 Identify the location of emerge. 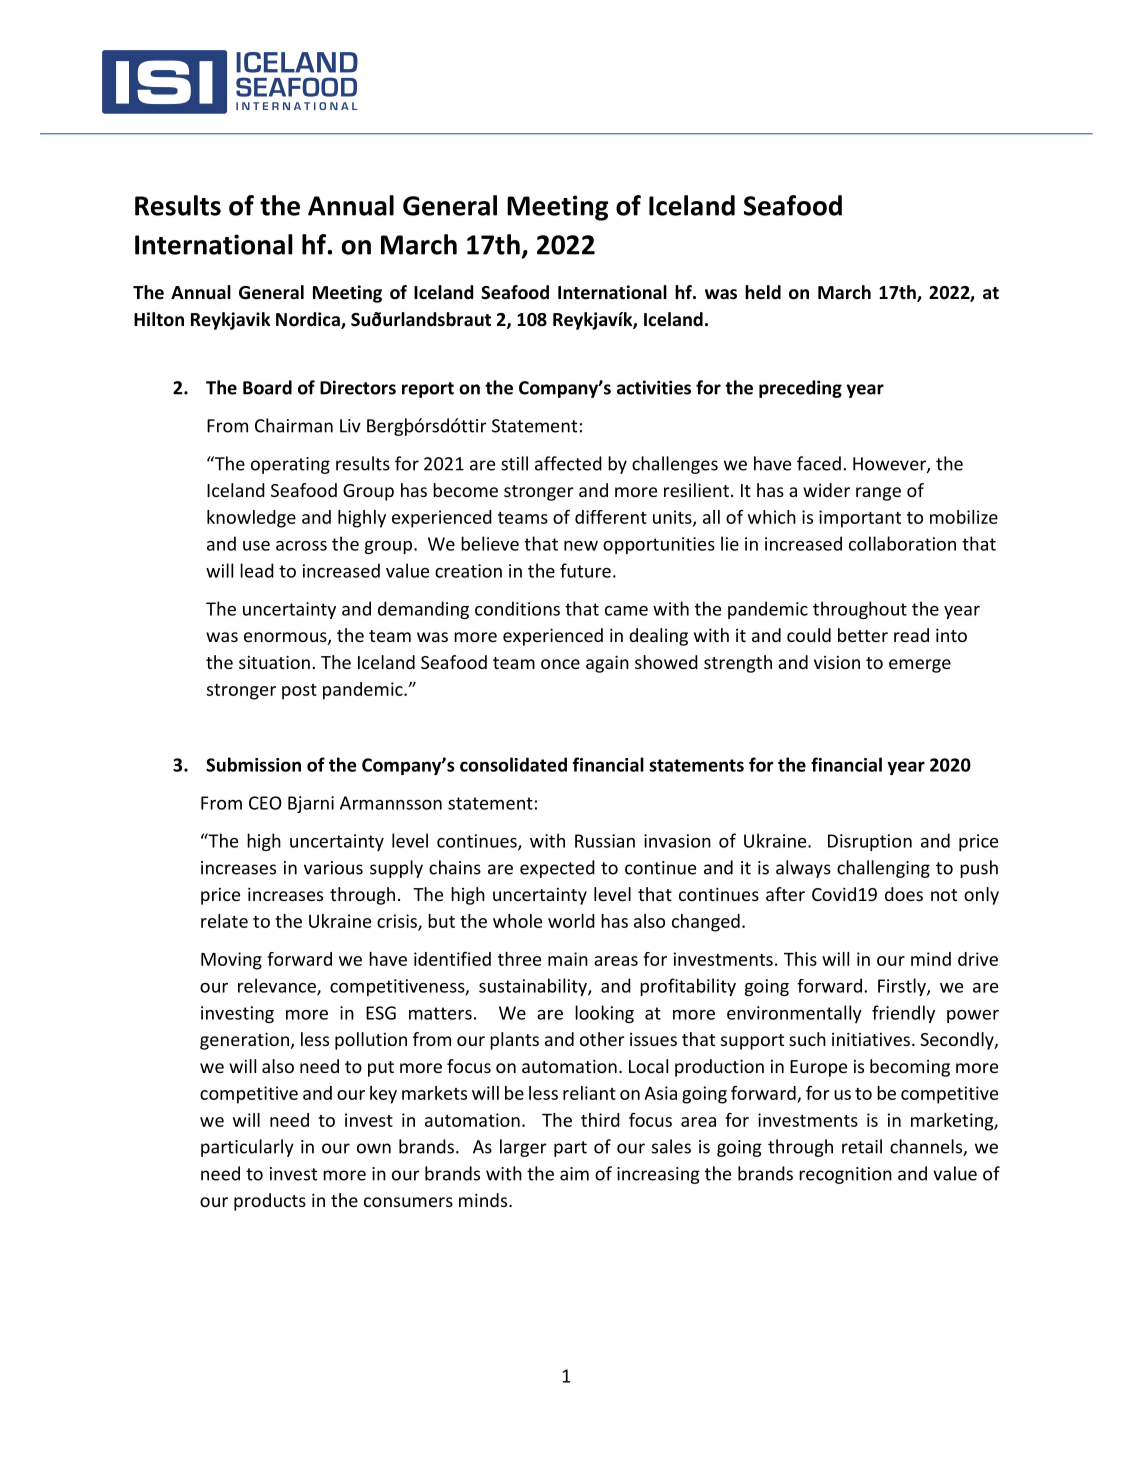
(920, 666).
